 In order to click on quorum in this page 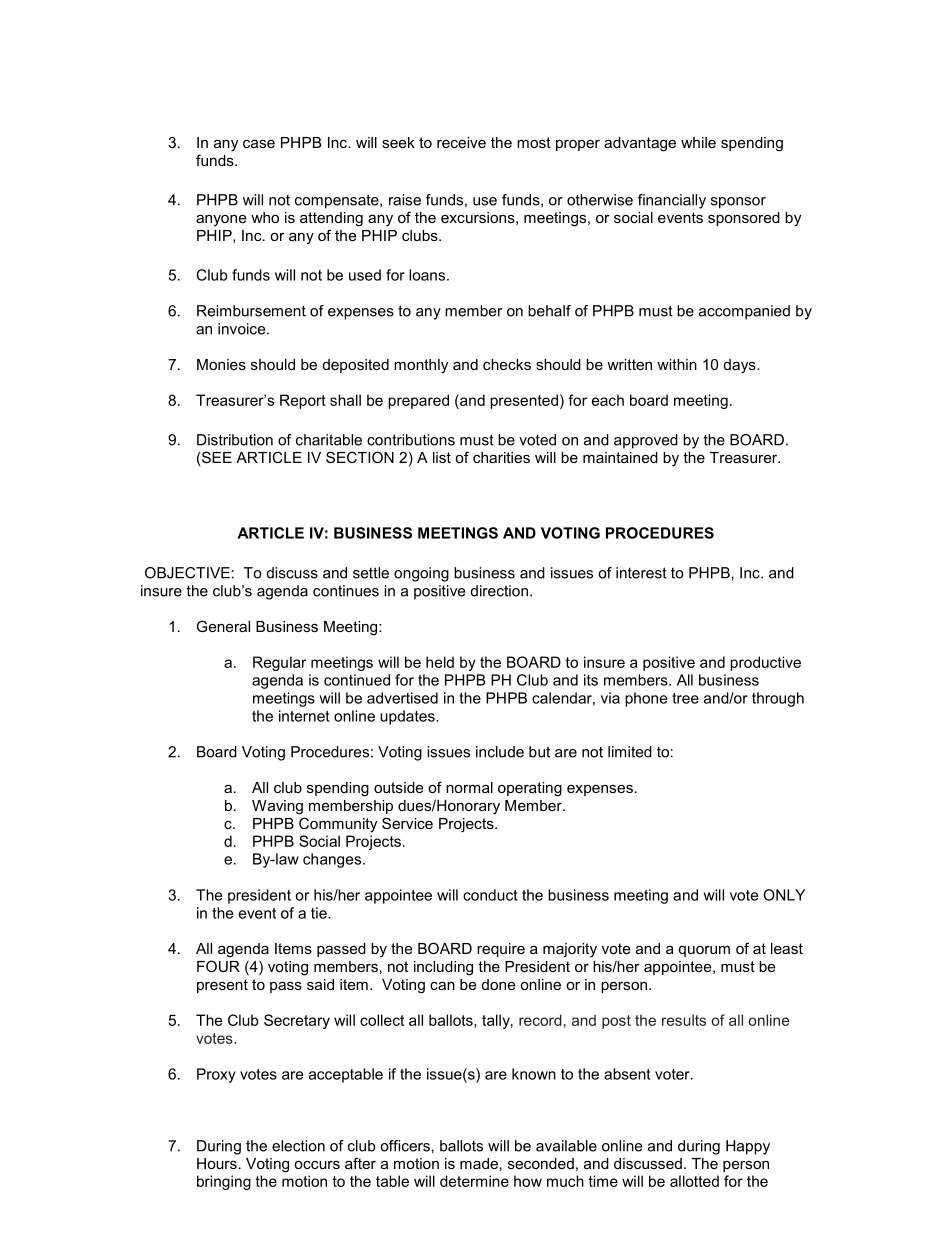, I will do `click(704, 951)`.
